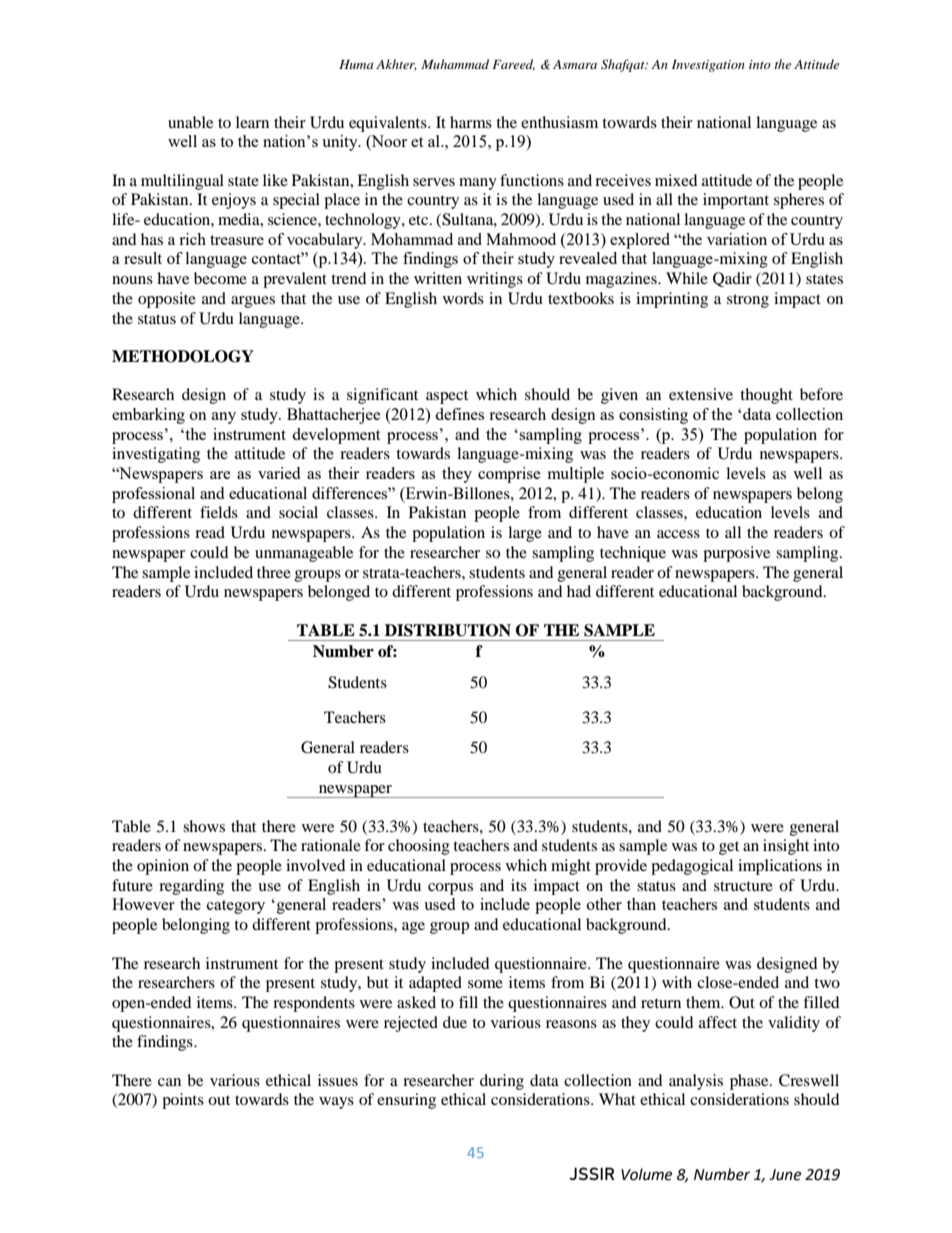 The image size is (952, 1233). Describe the element at coordinates (459, 414) in the screenshot. I see `defines` at that location.
